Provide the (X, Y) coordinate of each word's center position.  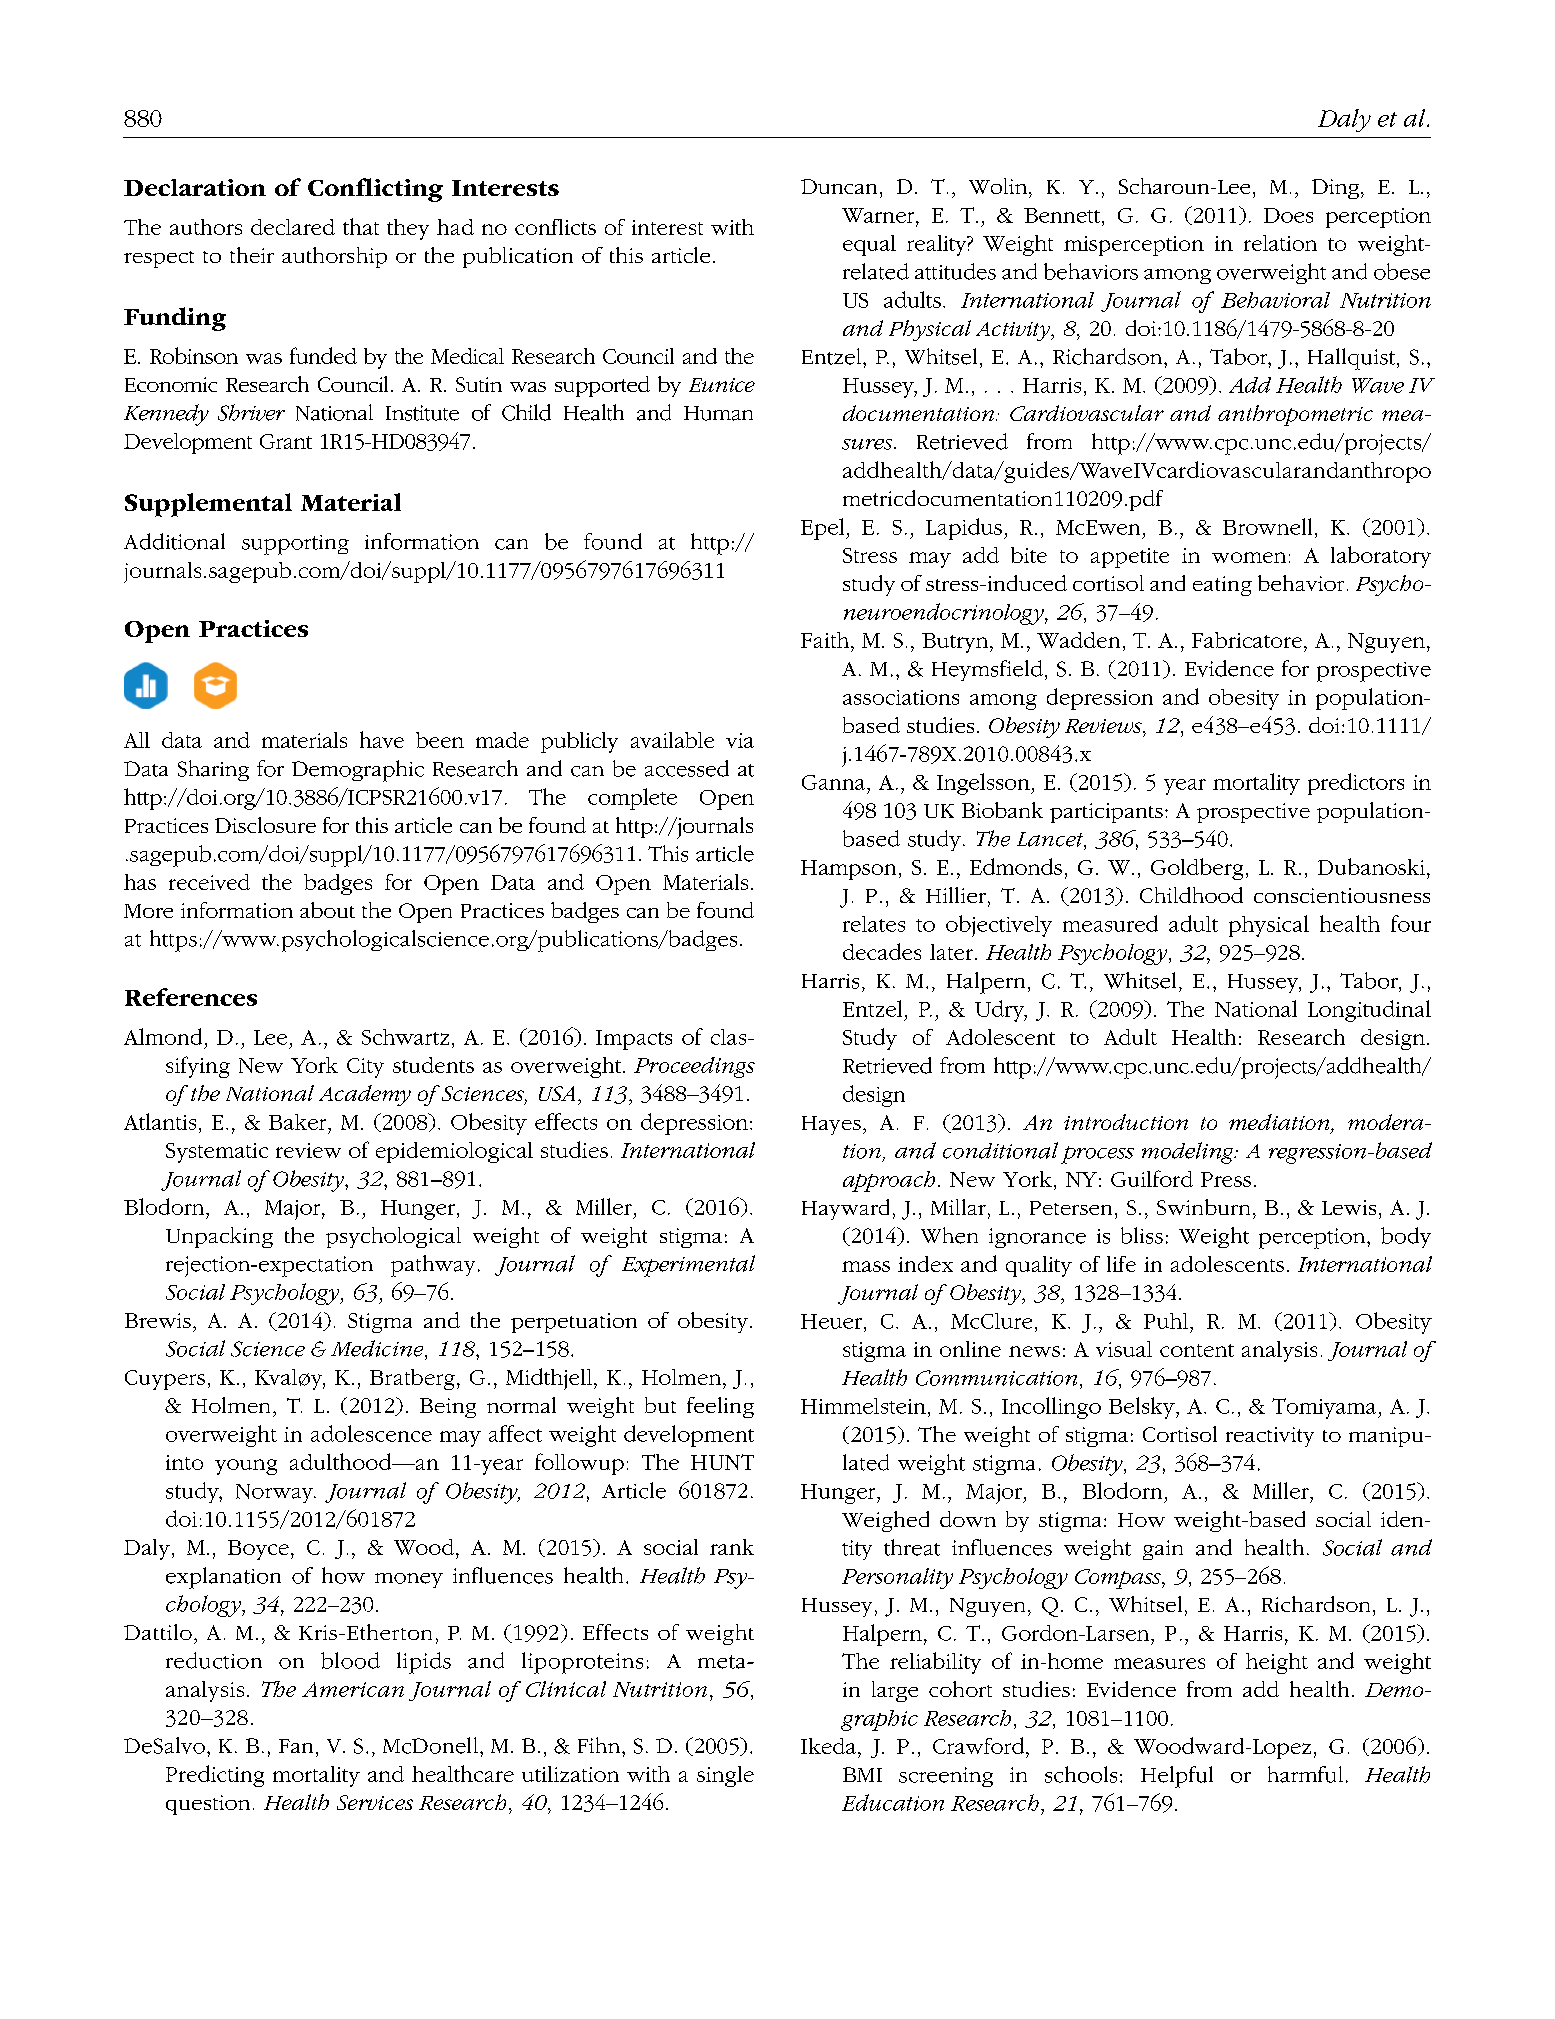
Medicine (378, 1348)
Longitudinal (1369, 1011)
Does (1288, 215)
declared (293, 227)
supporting (295, 545)
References (191, 997)
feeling (720, 1407)
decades (882, 951)
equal (869, 245)
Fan (296, 1746)
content (1197, 1350)
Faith (826, 640)
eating (1222, 586)
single (725, 1776)
